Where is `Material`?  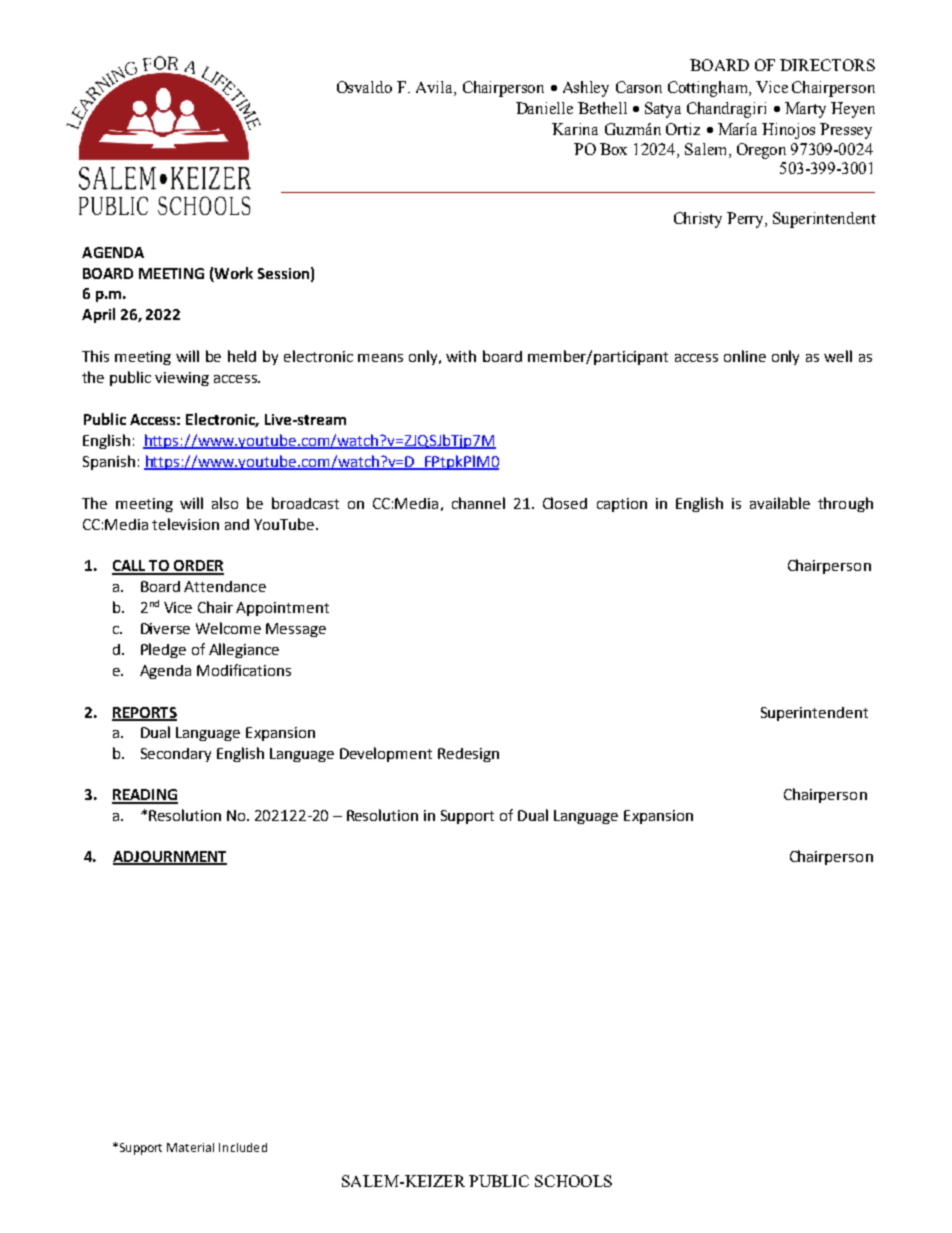 Material is located at coordinates (190, 1147).
